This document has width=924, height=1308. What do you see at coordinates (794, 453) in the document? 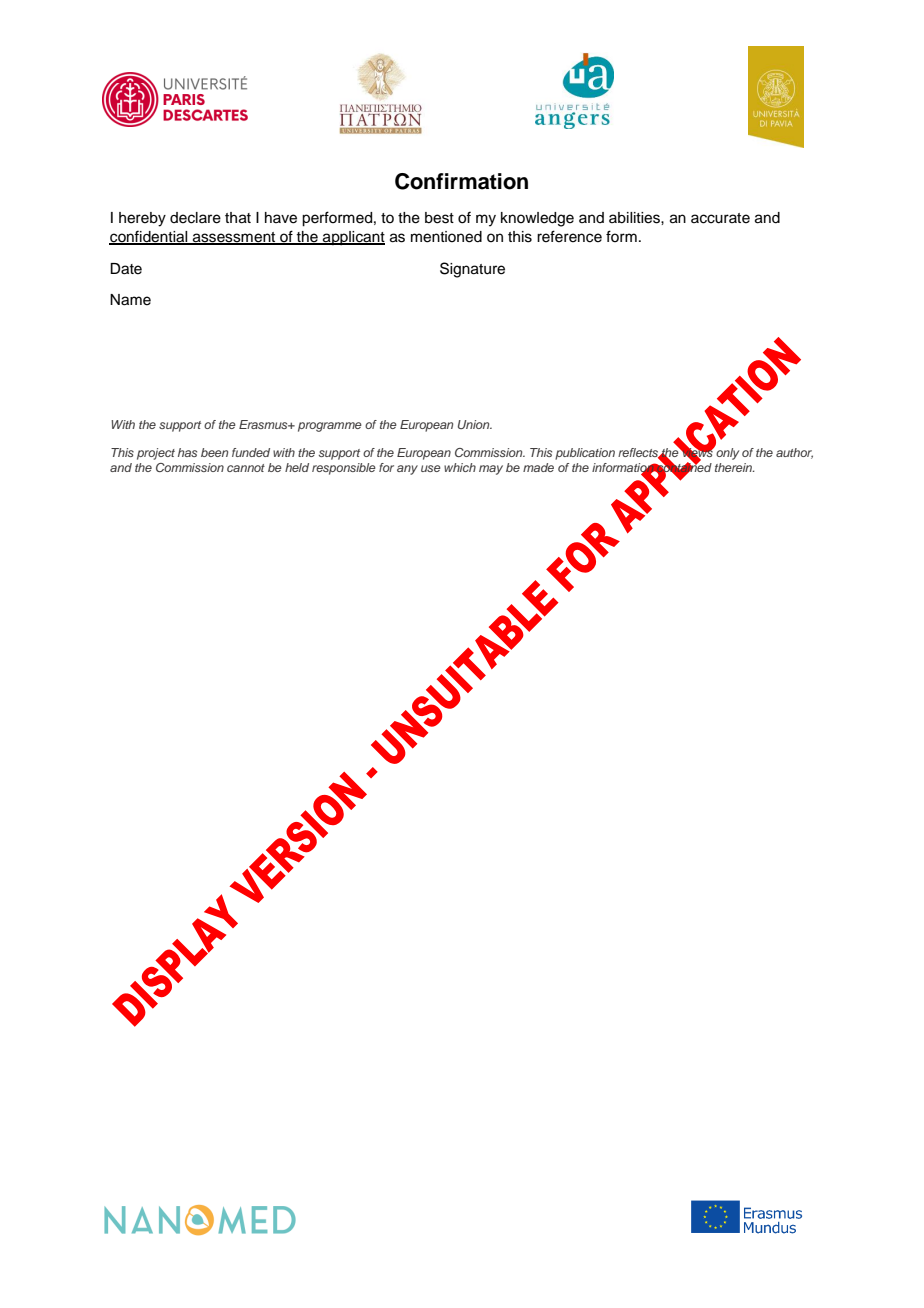
I see `author` at bounding box center [794, 453].
